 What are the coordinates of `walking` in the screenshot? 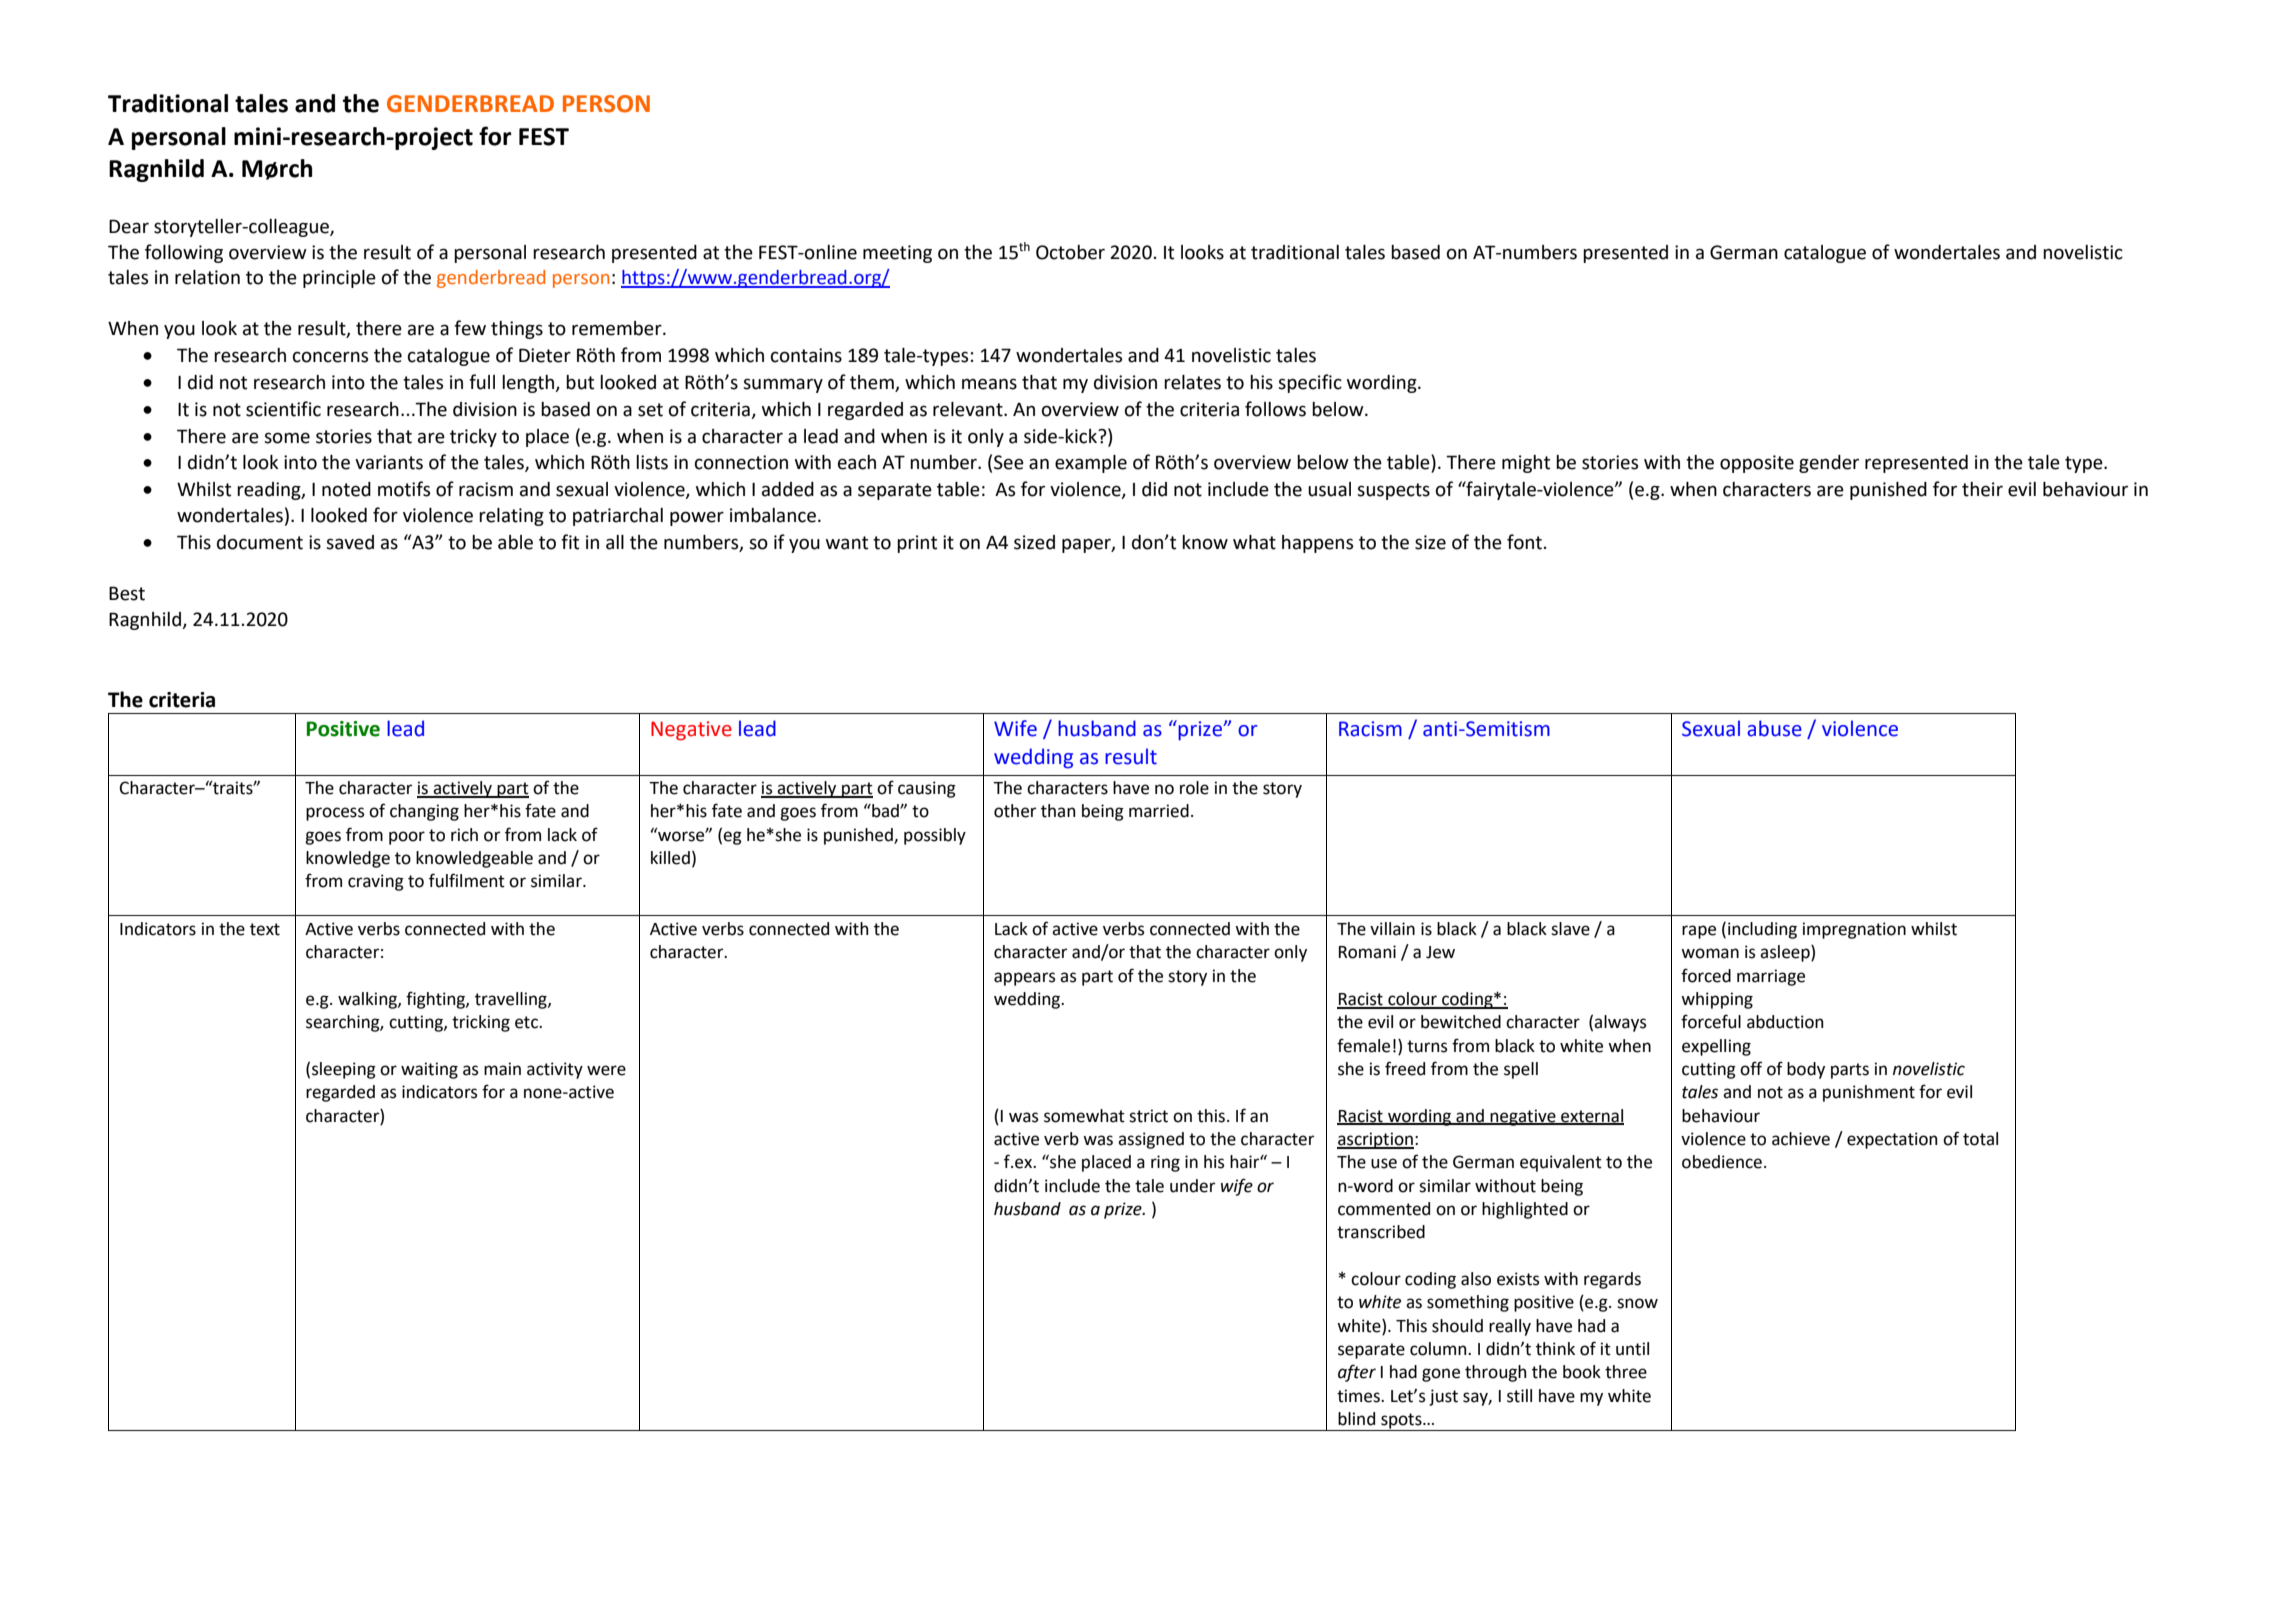 It's located at (368, 1000).
